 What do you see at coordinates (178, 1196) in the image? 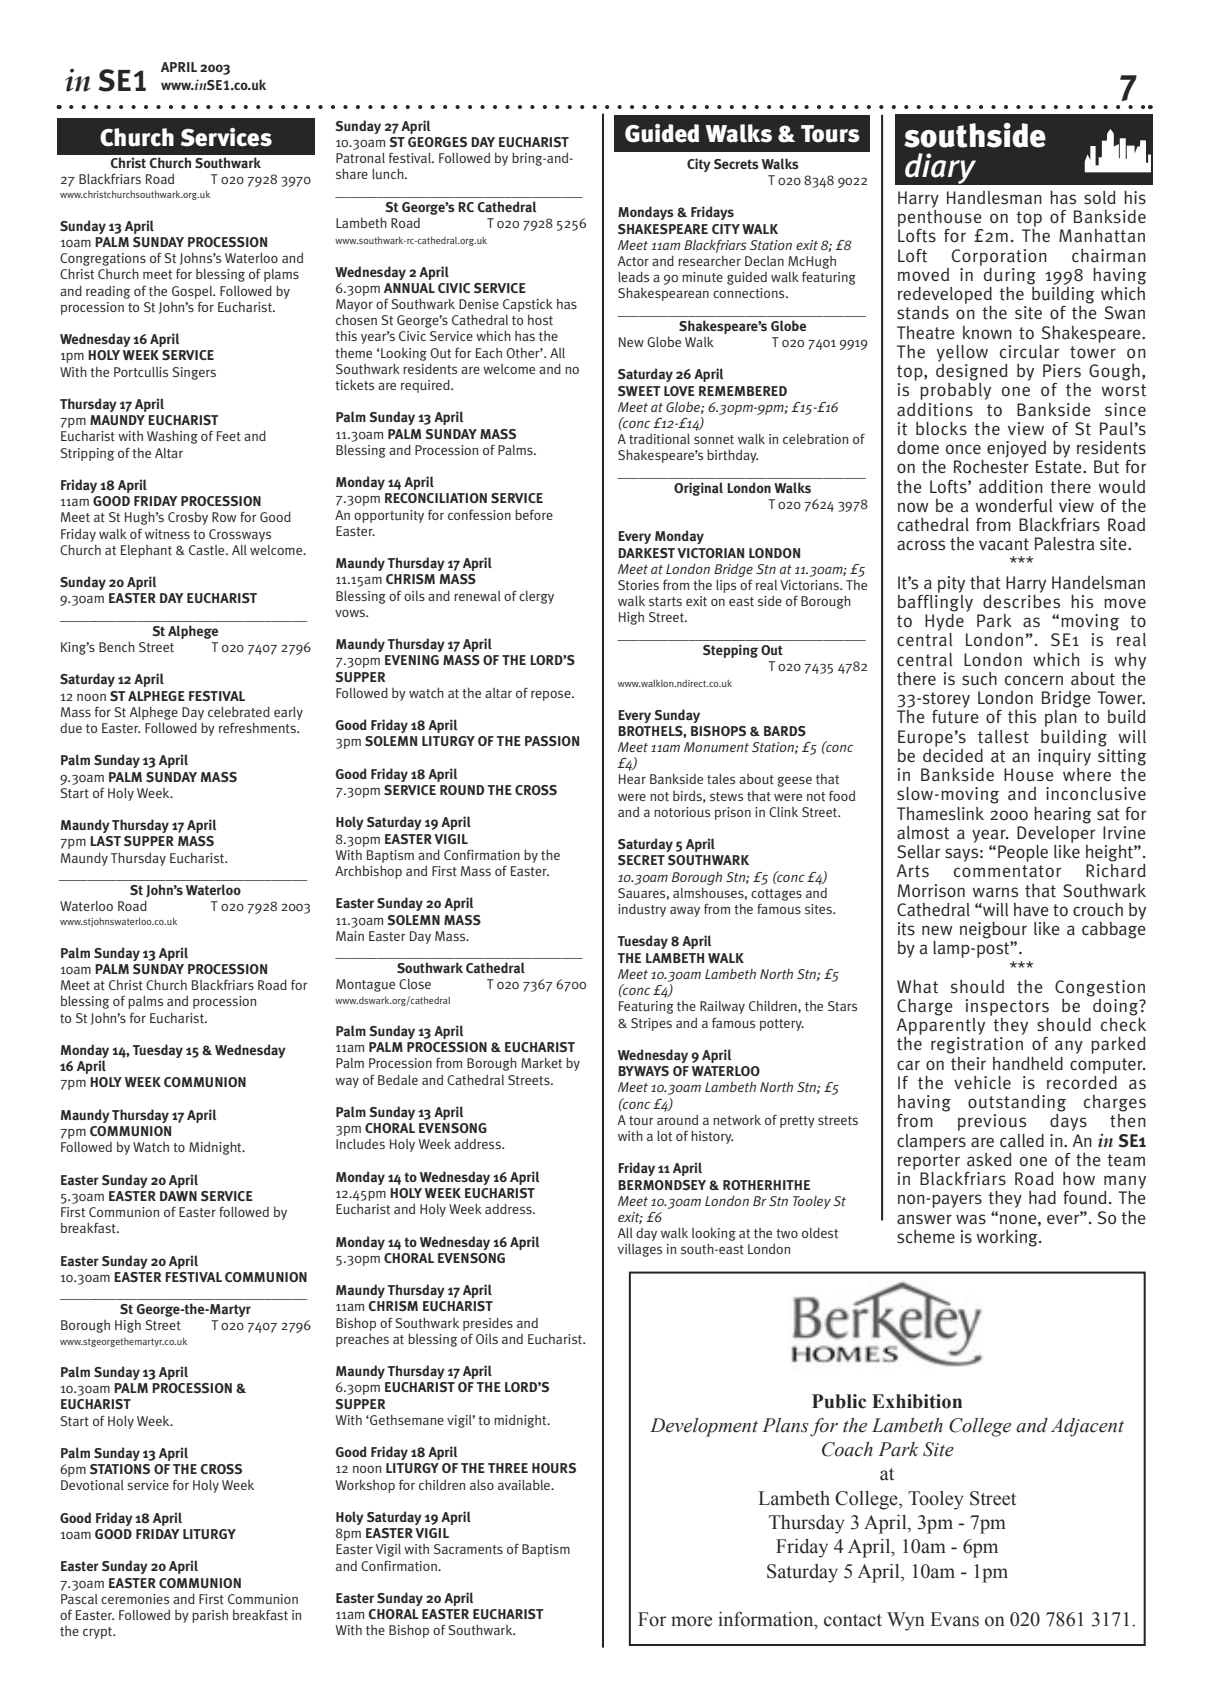
I see `DAWN` at bounding box center [178, 1196].
